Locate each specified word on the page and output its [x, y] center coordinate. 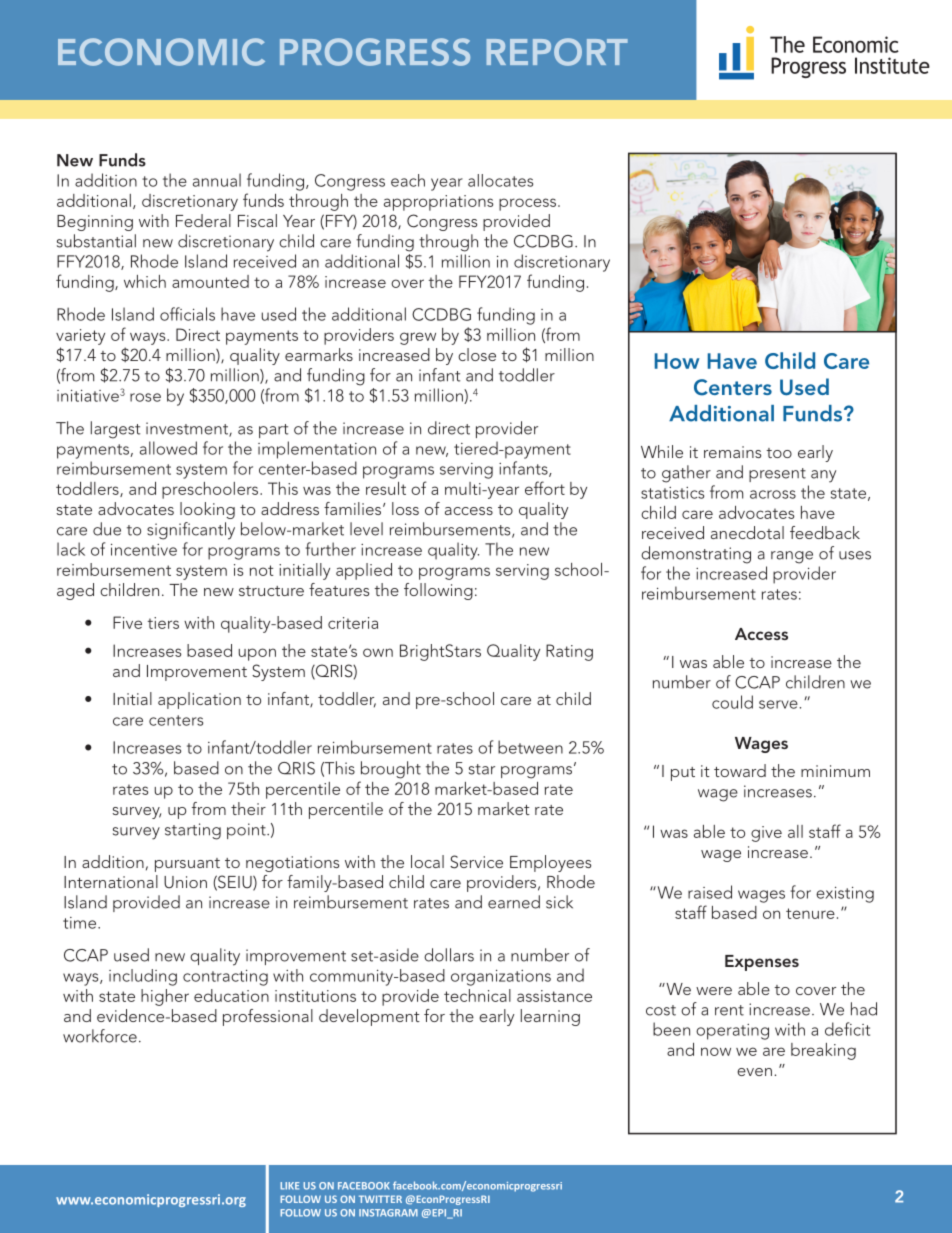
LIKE [290, 1186]
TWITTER [380, 1199]
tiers [163, 623]
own [378, 652]
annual [217, 180]
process [529, 204]
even [754, 1072]
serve [778, 704]
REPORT [557, 52]
